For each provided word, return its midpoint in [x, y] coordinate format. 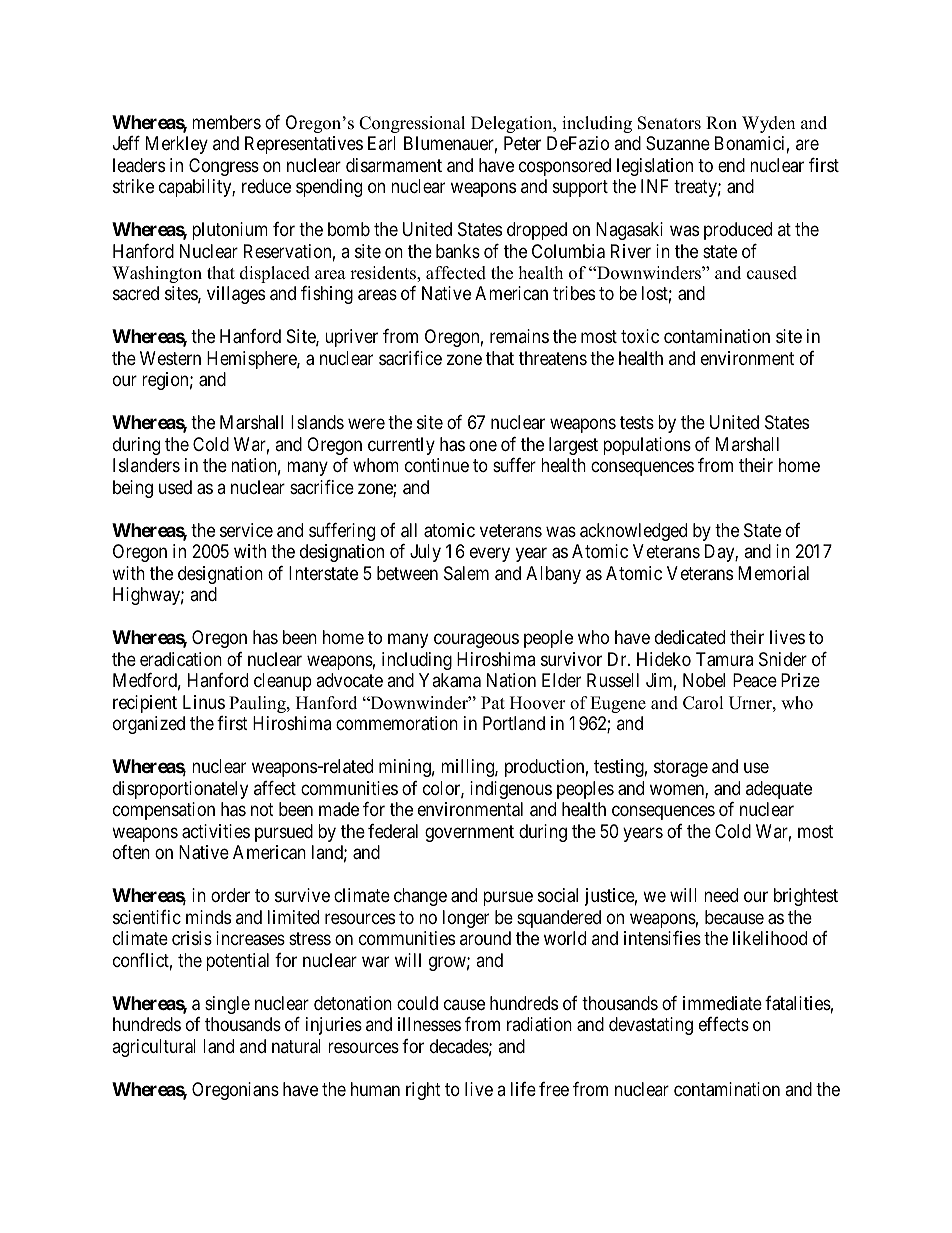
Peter [522, 143]
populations [647, 446]
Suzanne [678, 143]
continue [437, 465]
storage [681, 768]
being [133, 489]
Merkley [177, 145]
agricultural [154, 1048]
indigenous [511, 790]
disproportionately [180, 790]
